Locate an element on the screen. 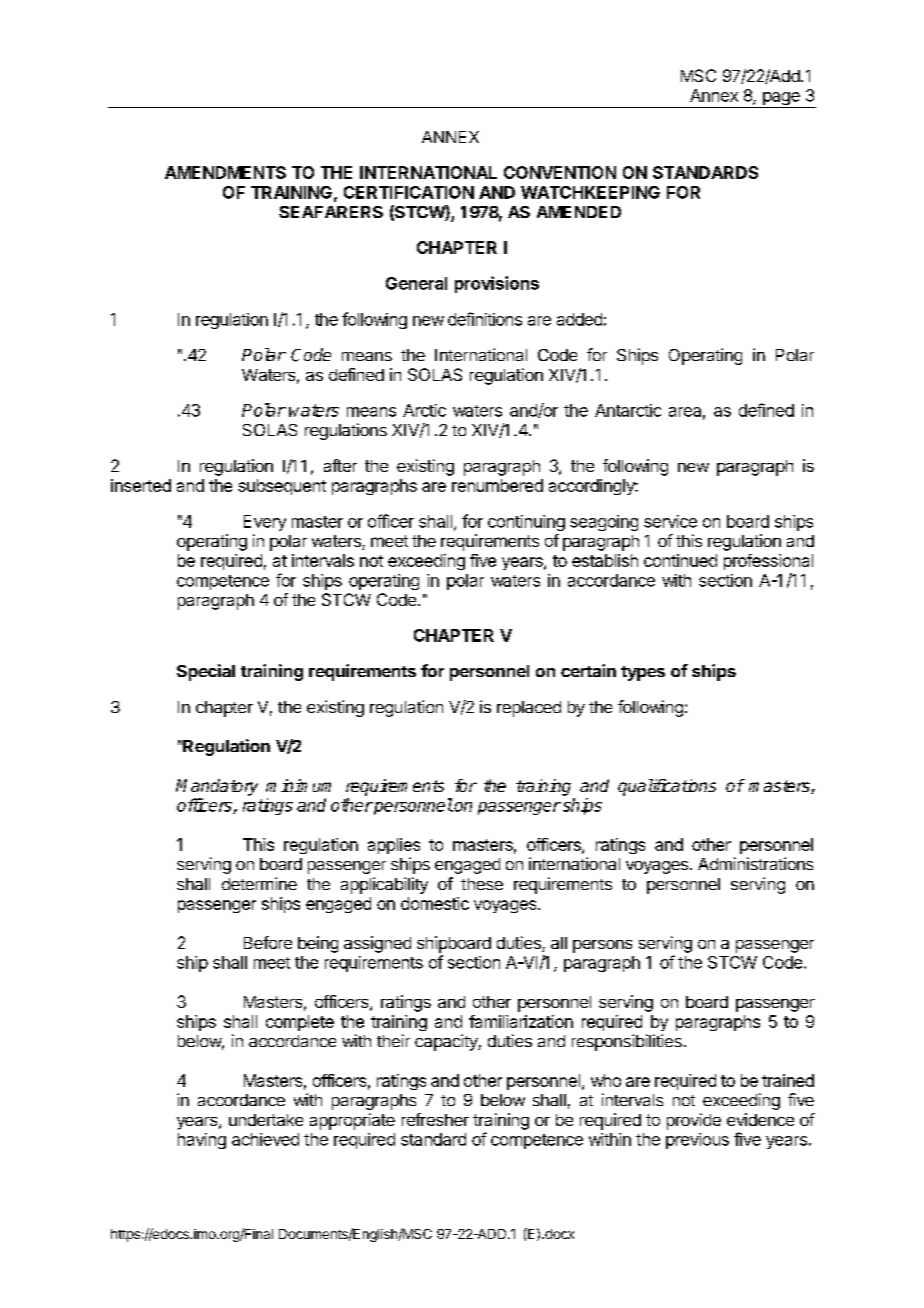 The width and height of the screenshot is (924, 1308). provide is located at coordinates (694, 1121).
